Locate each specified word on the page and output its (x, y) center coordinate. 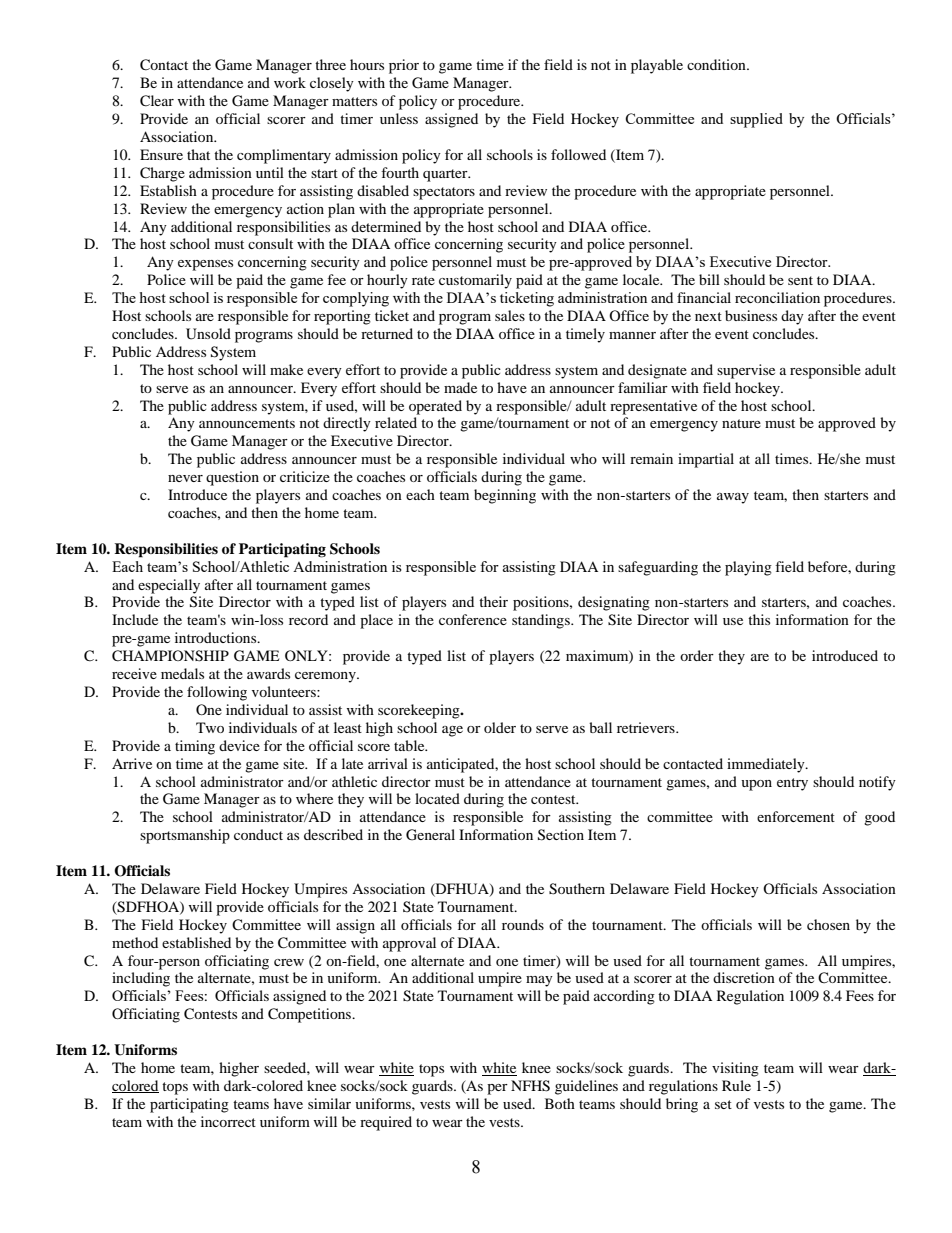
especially (169, 586)
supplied (756, 120)
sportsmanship (185, 836)
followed (578, 154)
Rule (736, 1085)
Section (561, 835)
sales (510, 315)
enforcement (796, 816)
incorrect (228, 1121)
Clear (157, 101)
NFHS (530, 1086)
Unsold (208, 334)
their (493, 601)
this (759, 619)
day (792, 317)
